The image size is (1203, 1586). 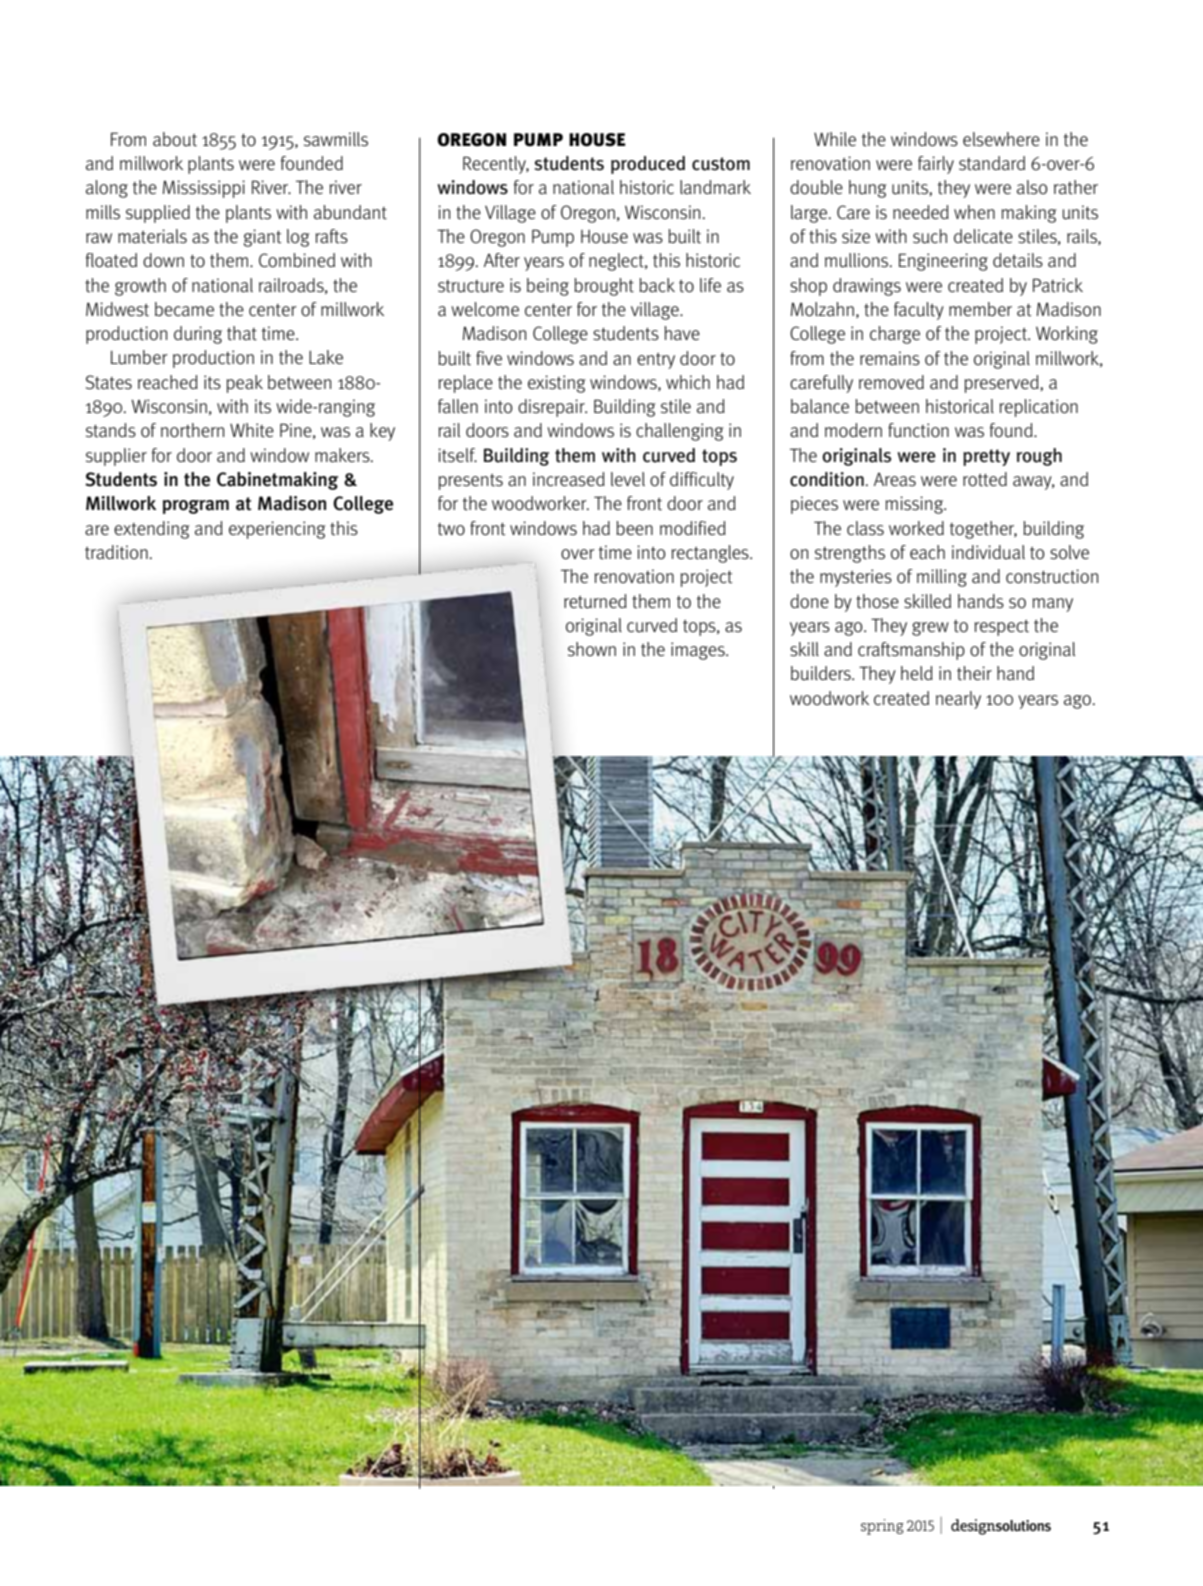 I want to click on produced, so click(x=648, y=165).
